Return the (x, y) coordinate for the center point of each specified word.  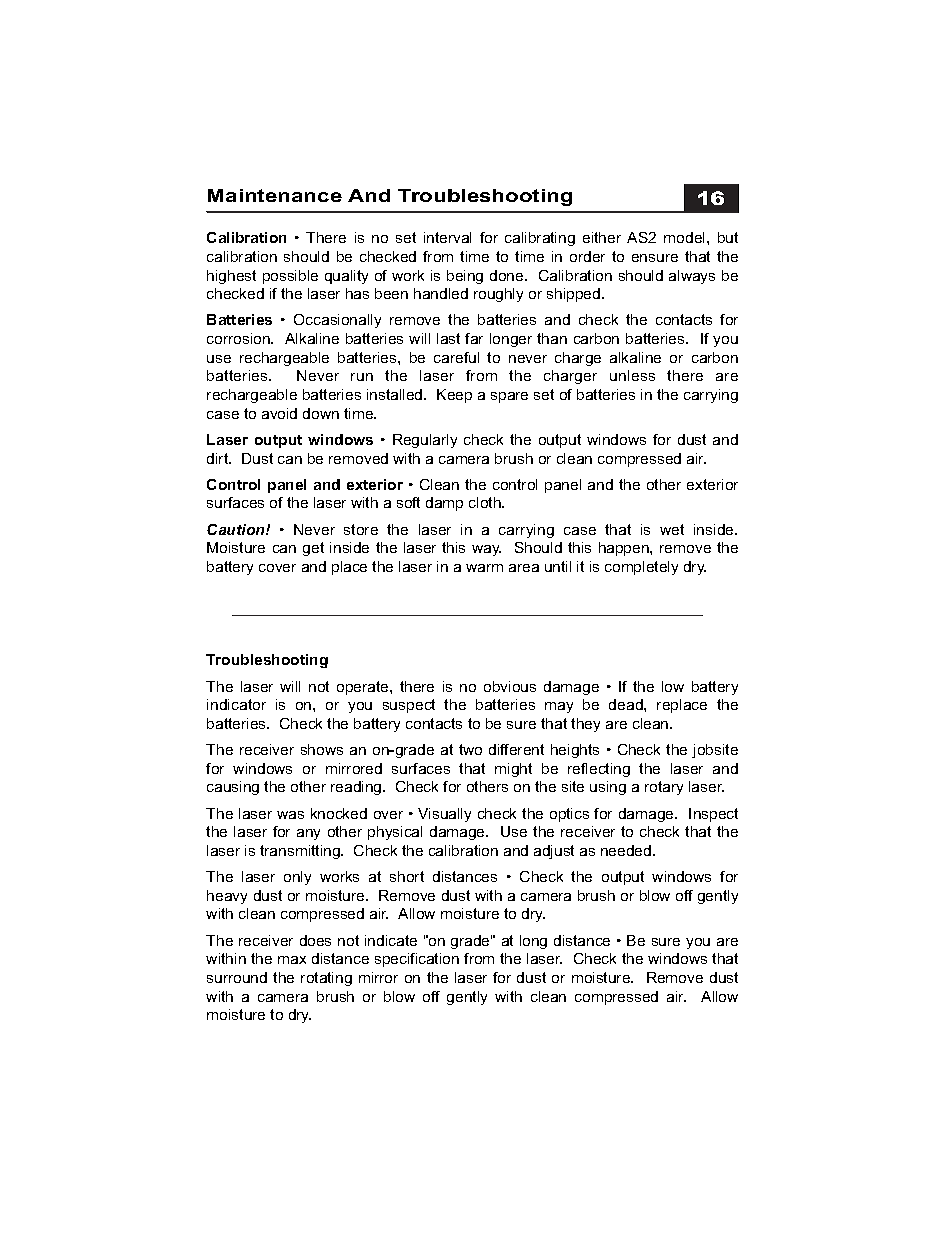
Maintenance (275, 195)
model (686, 237)
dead (627, 704)
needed (626, 850)
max (292, 960)
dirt (219, 458)
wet (672, 529)
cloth (486, 502)
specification (417, 960)
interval (447, 237)
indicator (236, 704)
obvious (510, 686)
